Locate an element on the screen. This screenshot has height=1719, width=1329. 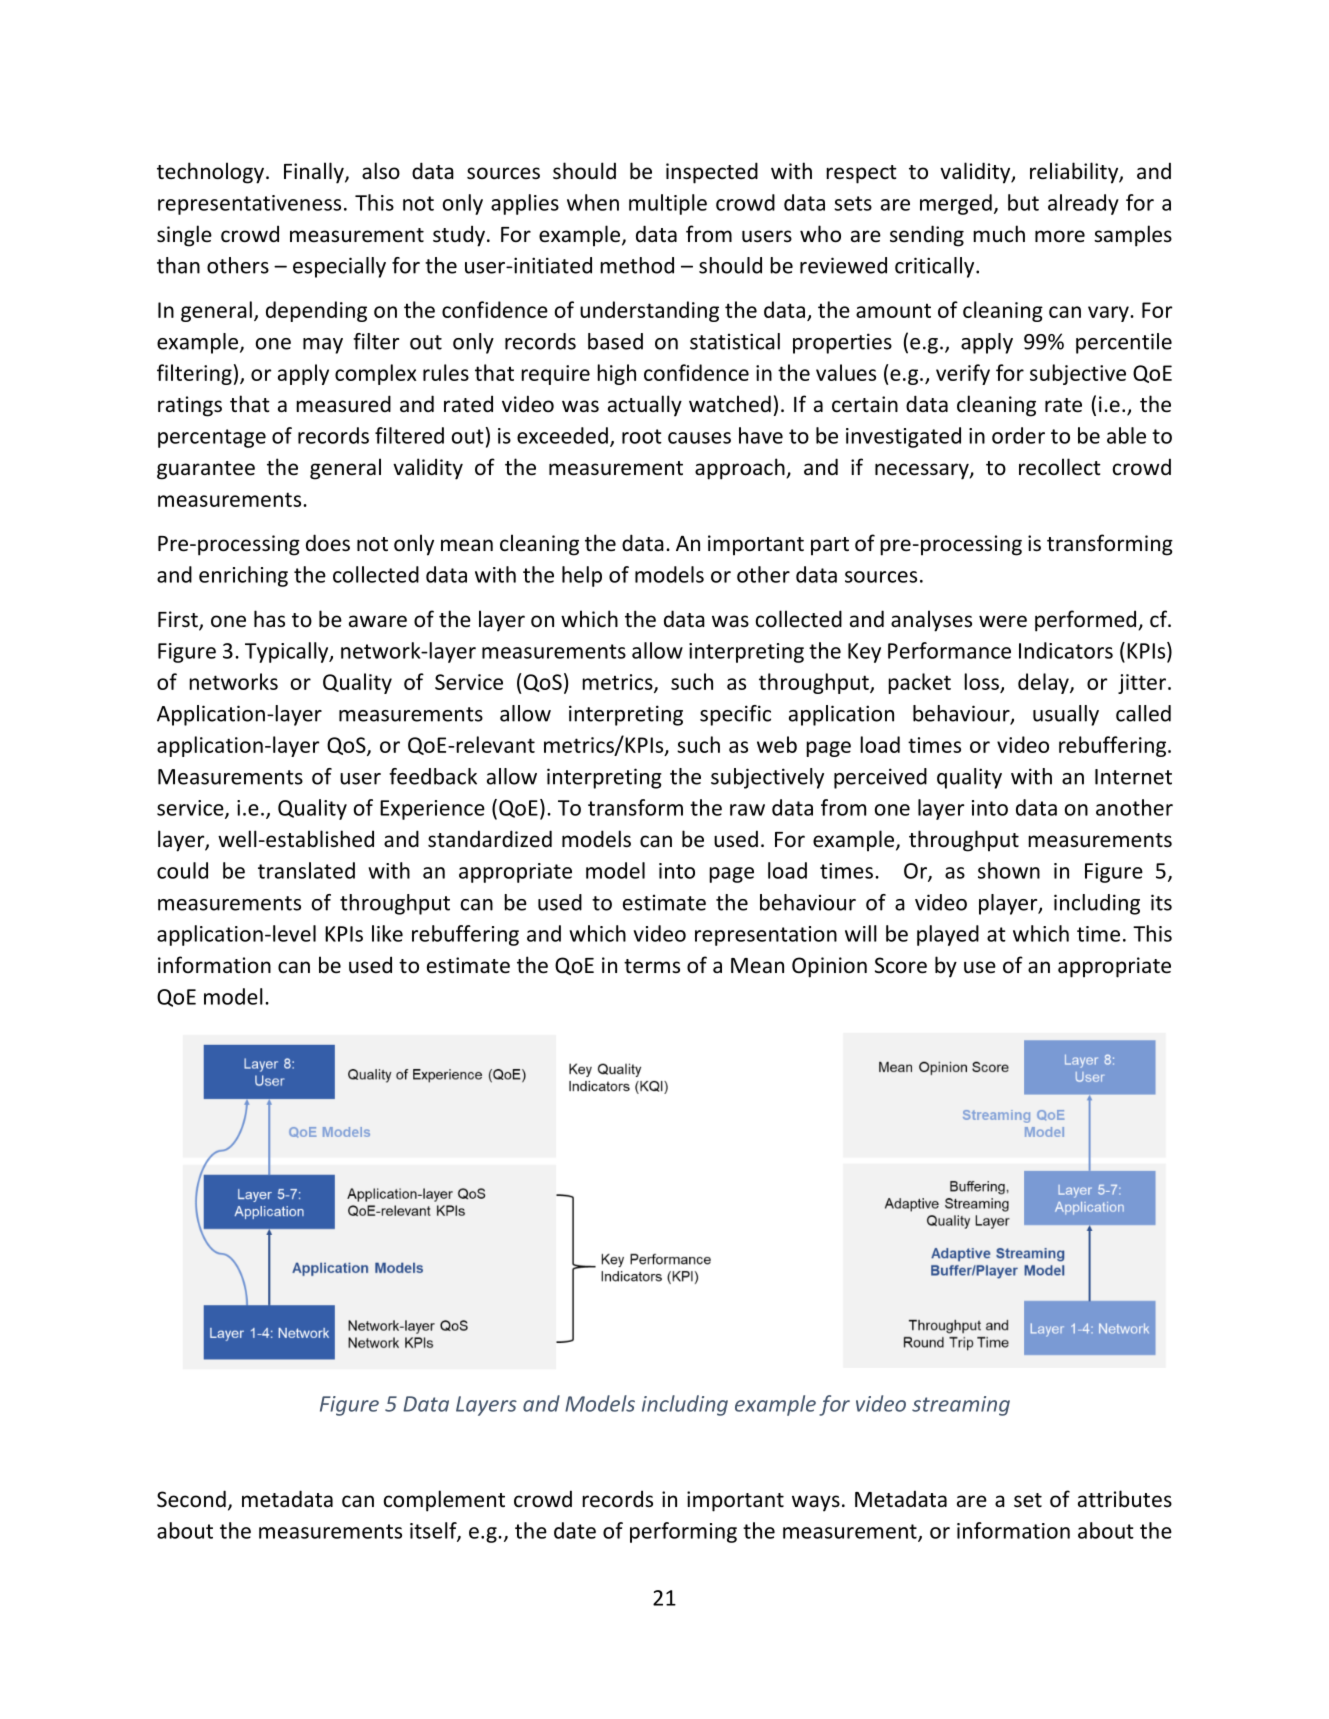
much is located at coordinates (999, 234).
